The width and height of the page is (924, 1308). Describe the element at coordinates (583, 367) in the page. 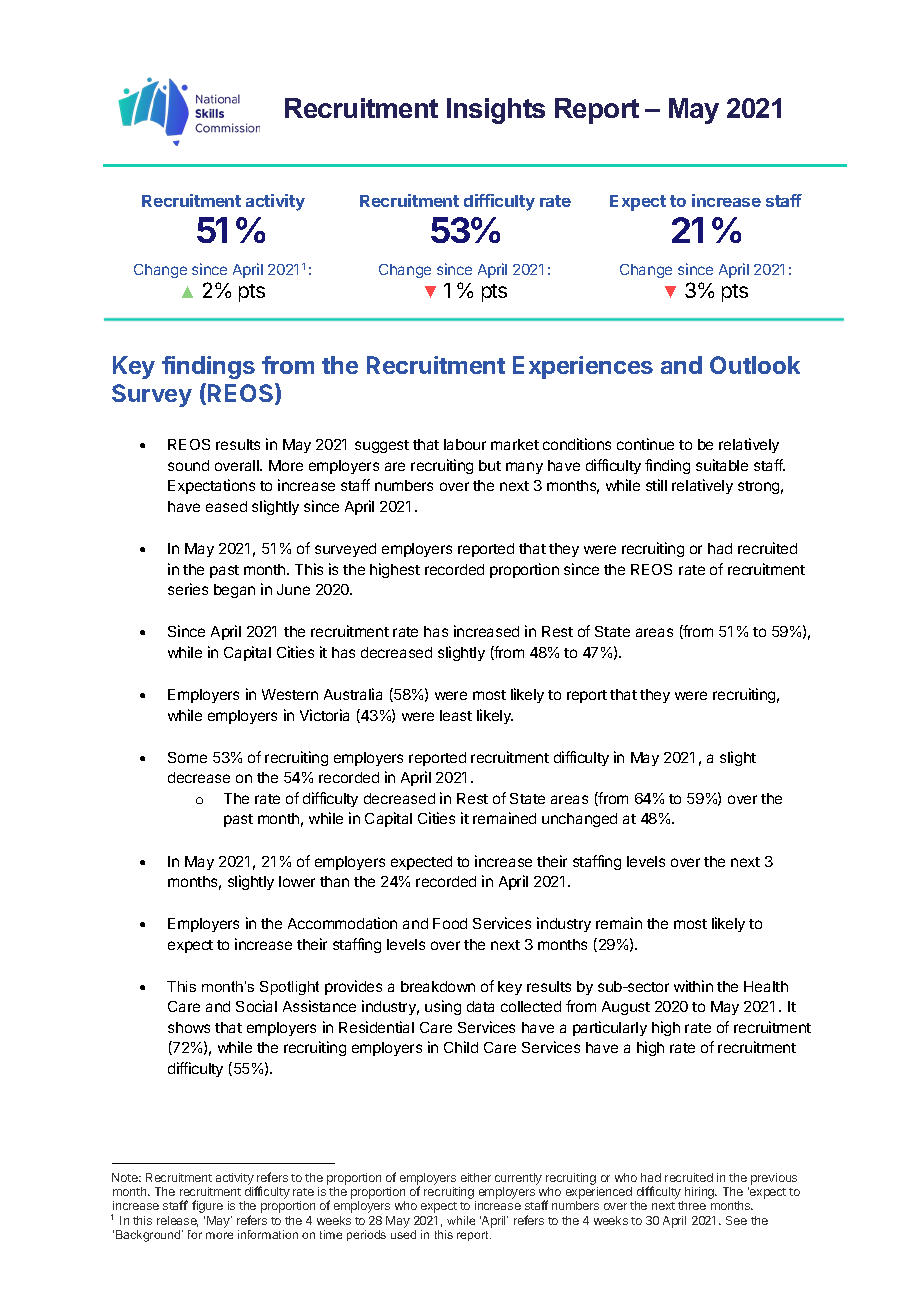

I see `Experiences` at that location.
